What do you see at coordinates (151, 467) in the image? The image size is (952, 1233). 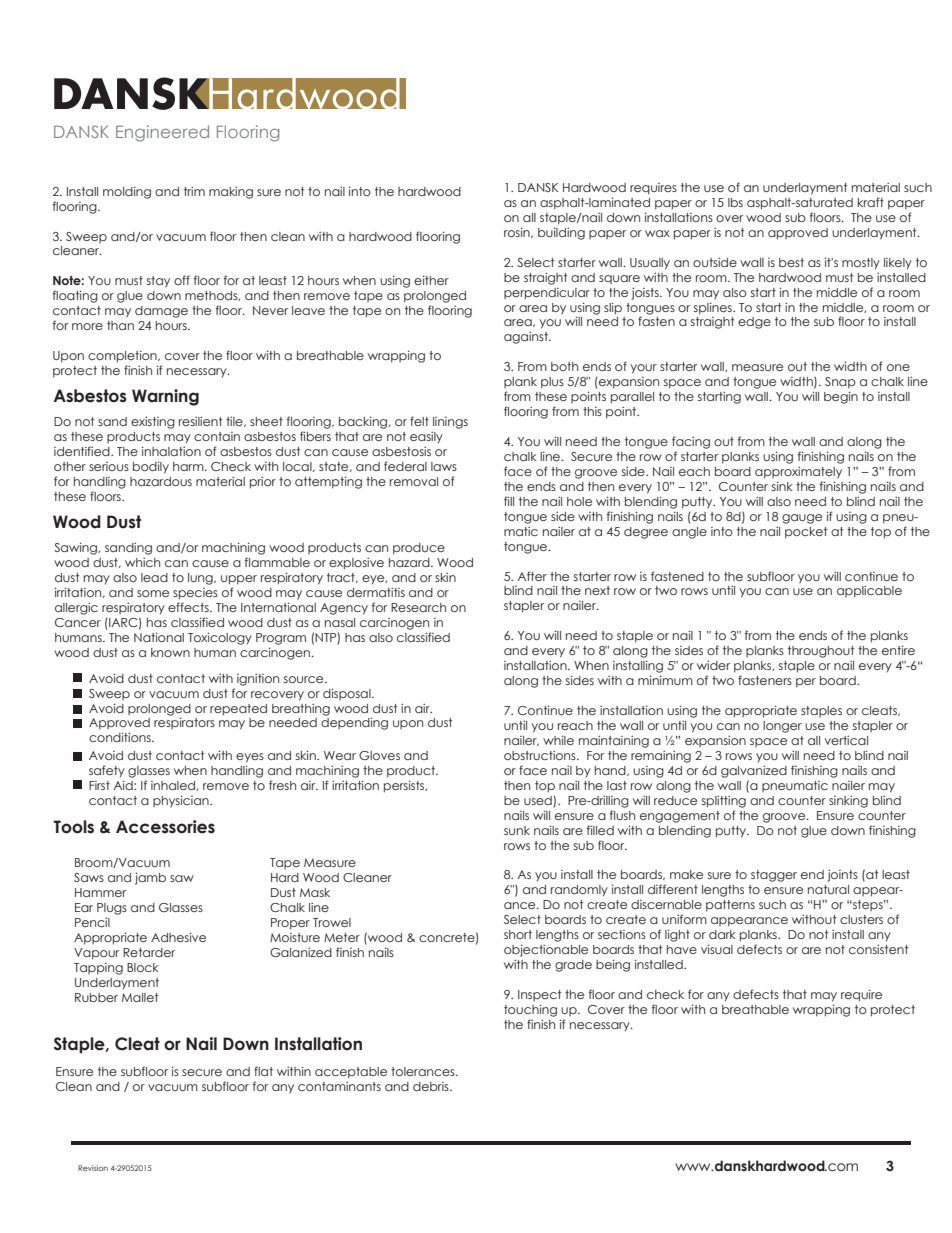 I see `bodily` at bounding box center [151, 467].
